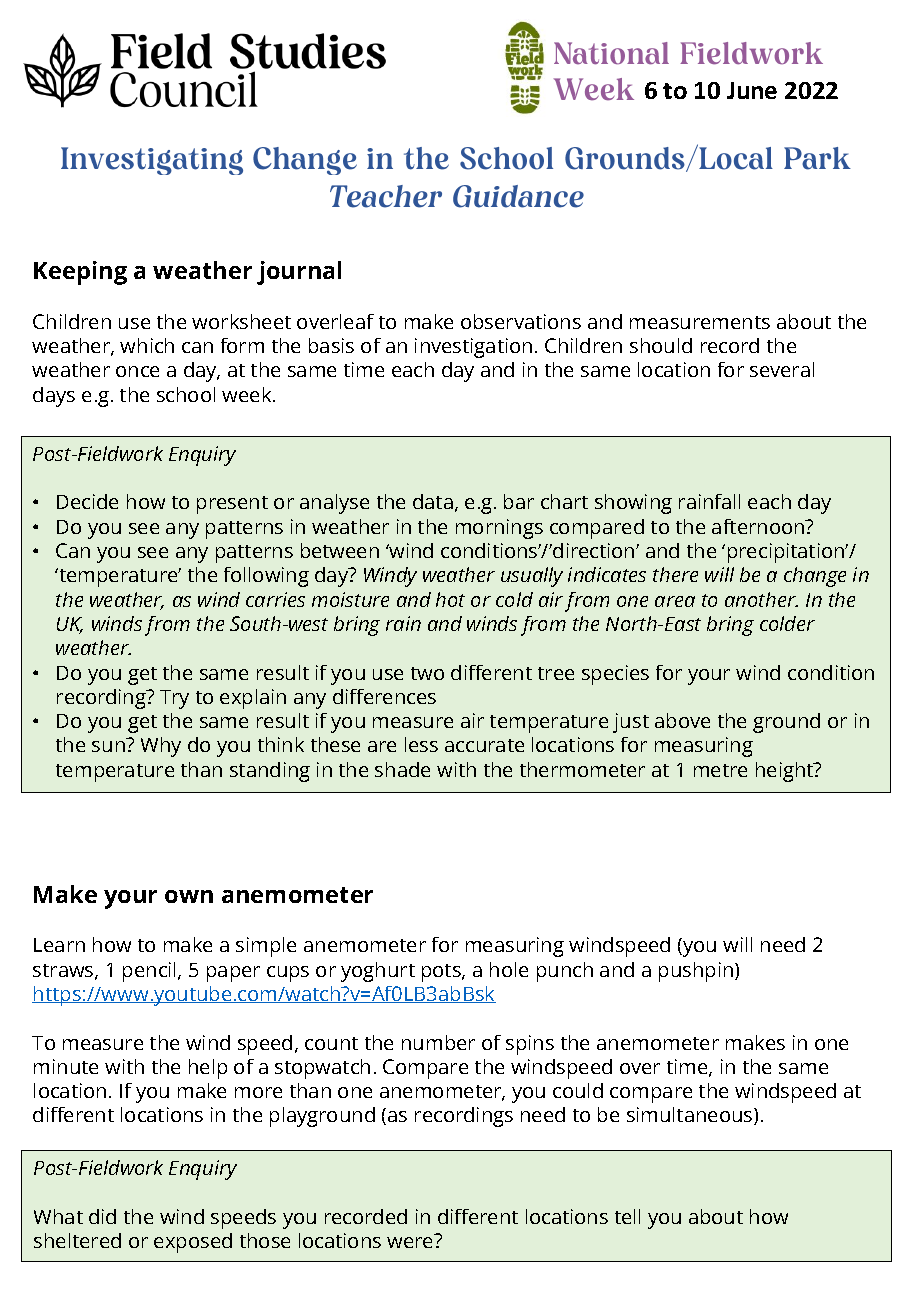 The height and width of the screenshot is (1316, 911). I want to click on did, so click(102, 1216).
